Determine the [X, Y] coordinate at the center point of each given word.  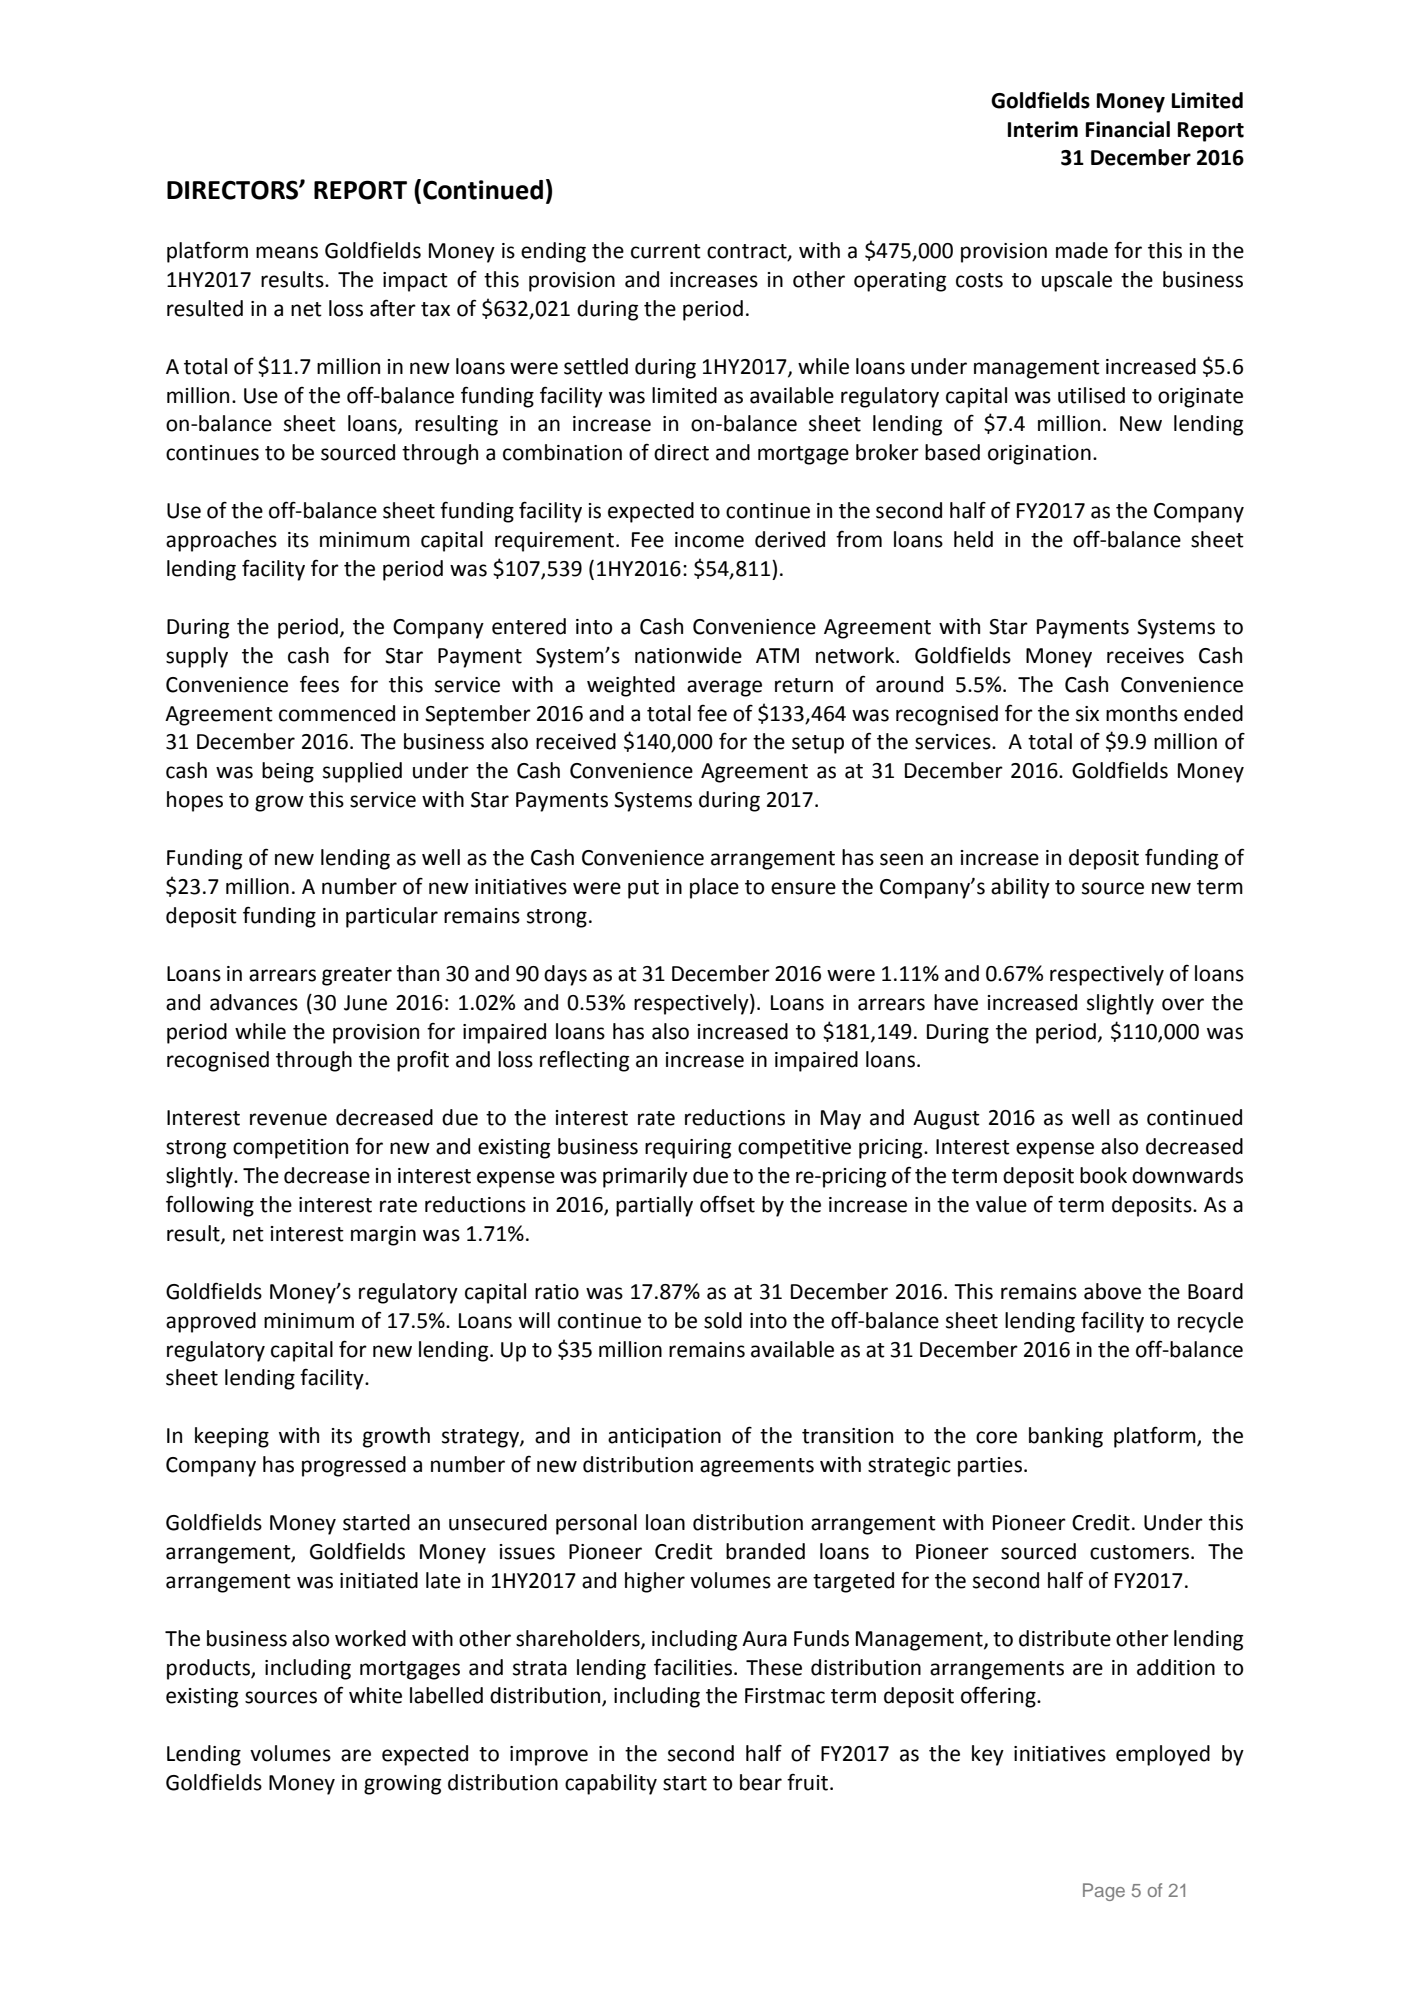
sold [723, 1320]
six [1087, 714]
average [724, 688]
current [666, 251]
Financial [1128, 129]
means [287, 252]
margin [383, 1236]
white [375, 1695]
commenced [337, 713]
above [1112, 1291]
